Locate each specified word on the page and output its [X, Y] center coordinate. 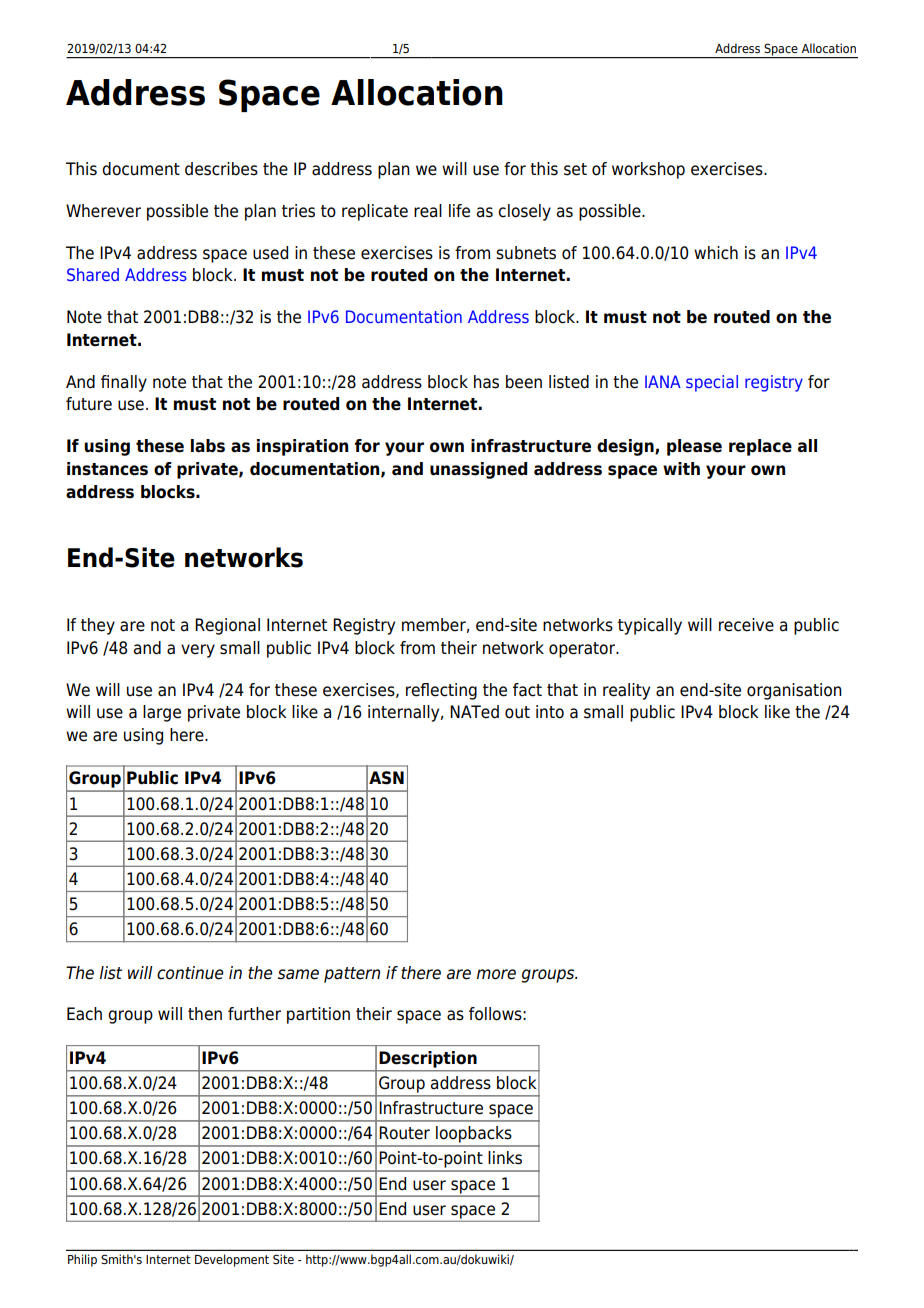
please [694, 447]
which [716, 253]
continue [190, 973]
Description [428, 1059]
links [505, 1158]
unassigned [478, 470]
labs [208, 446]
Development [232, 1260]
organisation [794, 691]
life [459, 211]
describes [221, 169]
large [162, 713]
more [496, 974]
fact [527, 690]
